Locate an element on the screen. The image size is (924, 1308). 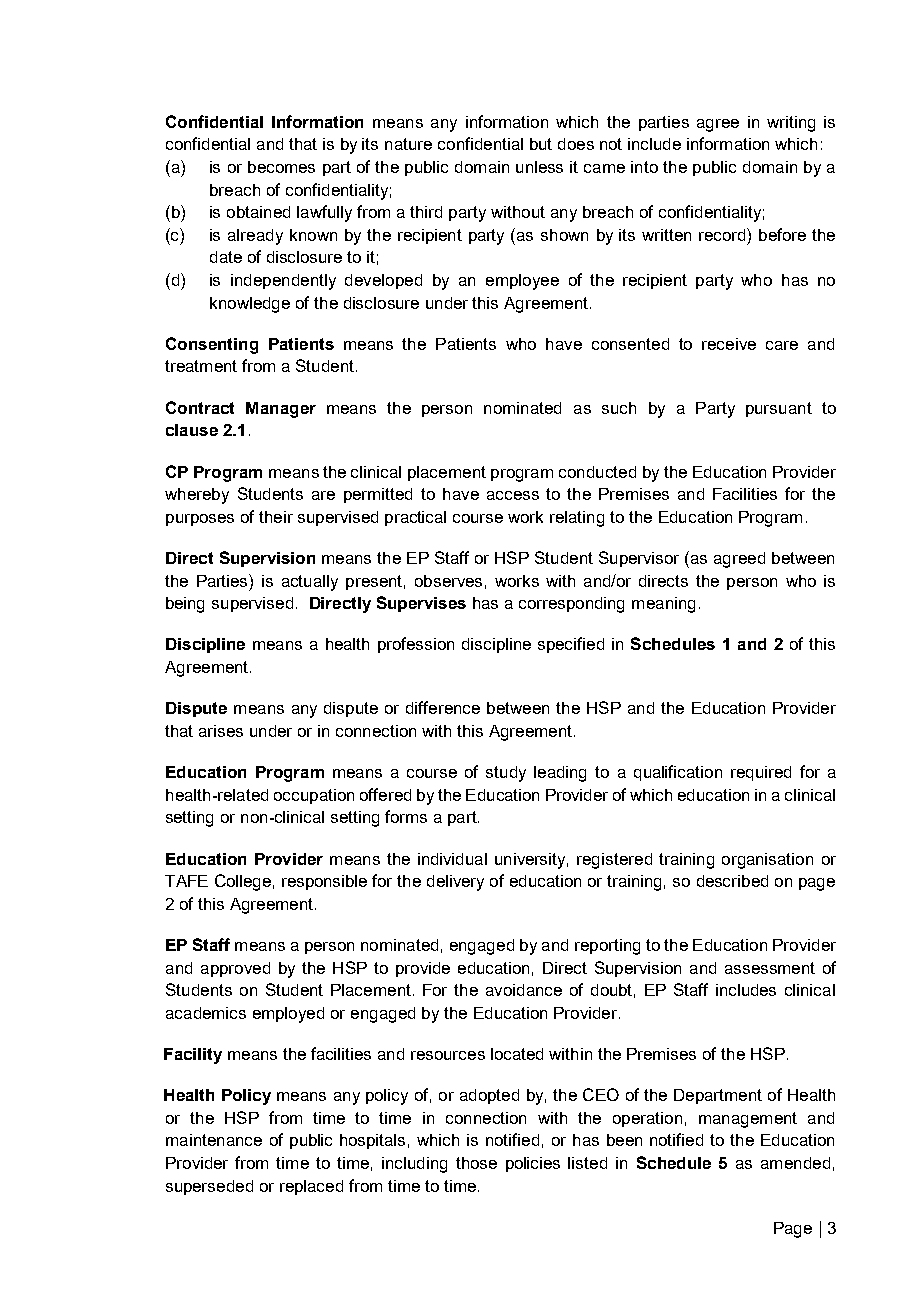
writing is located at coordinates (791, 124).
